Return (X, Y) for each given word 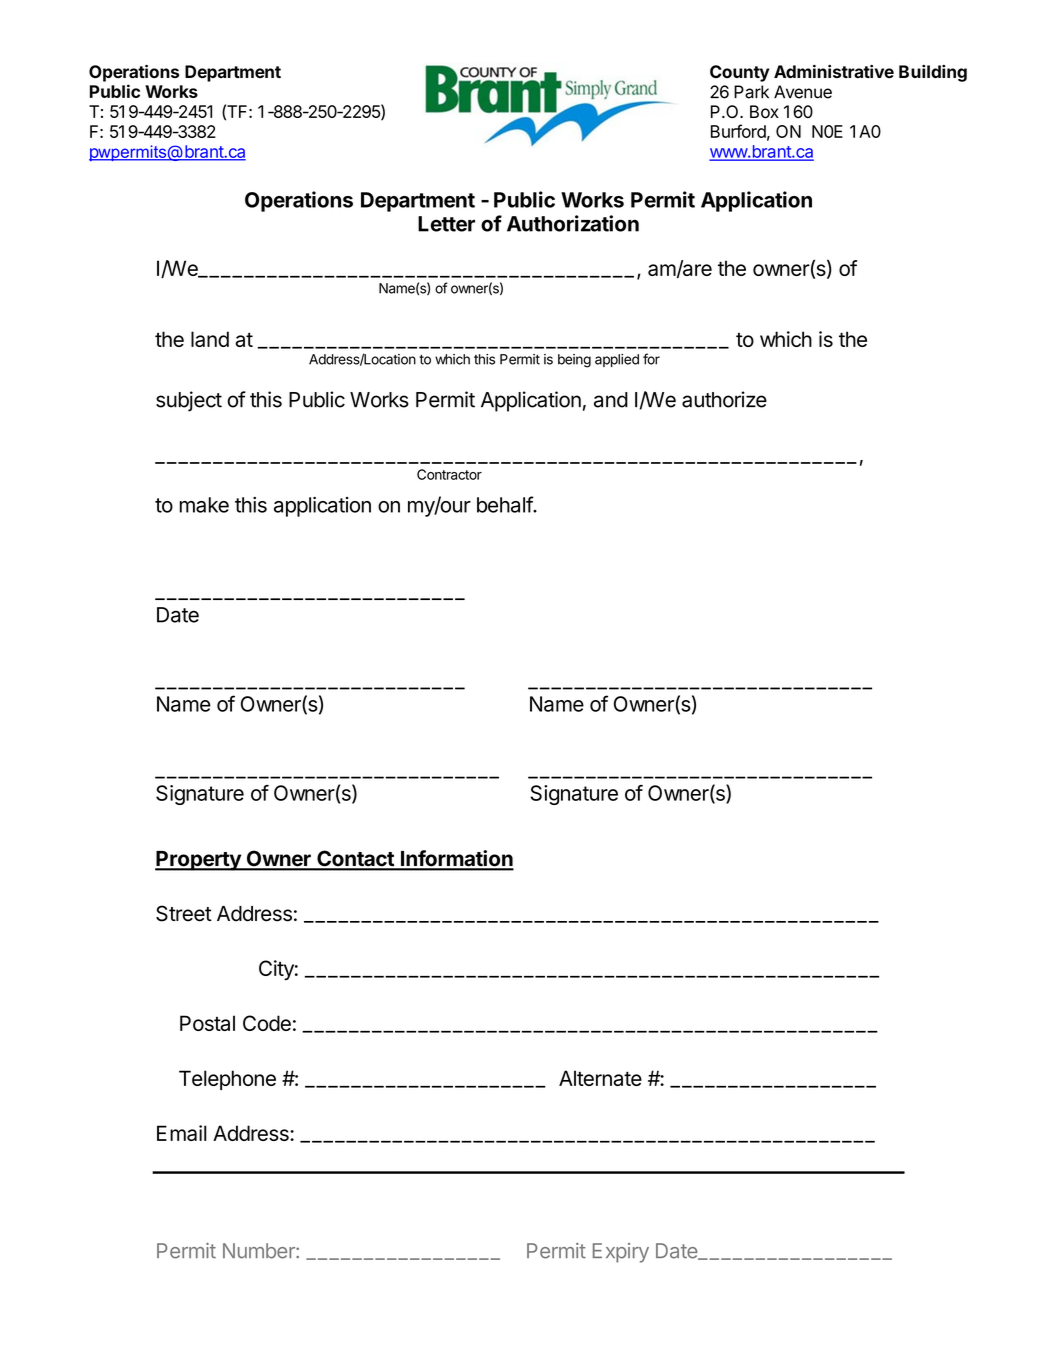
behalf (505, 504)
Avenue (803, 92)
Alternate (600, 1078)
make (204, 505)
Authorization (573, 223)
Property (199, 861)
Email (182, 1133)
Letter (446, 224)
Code (267, 1023)
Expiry (621, 1253)
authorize (724, 399)
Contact (355, 860)
